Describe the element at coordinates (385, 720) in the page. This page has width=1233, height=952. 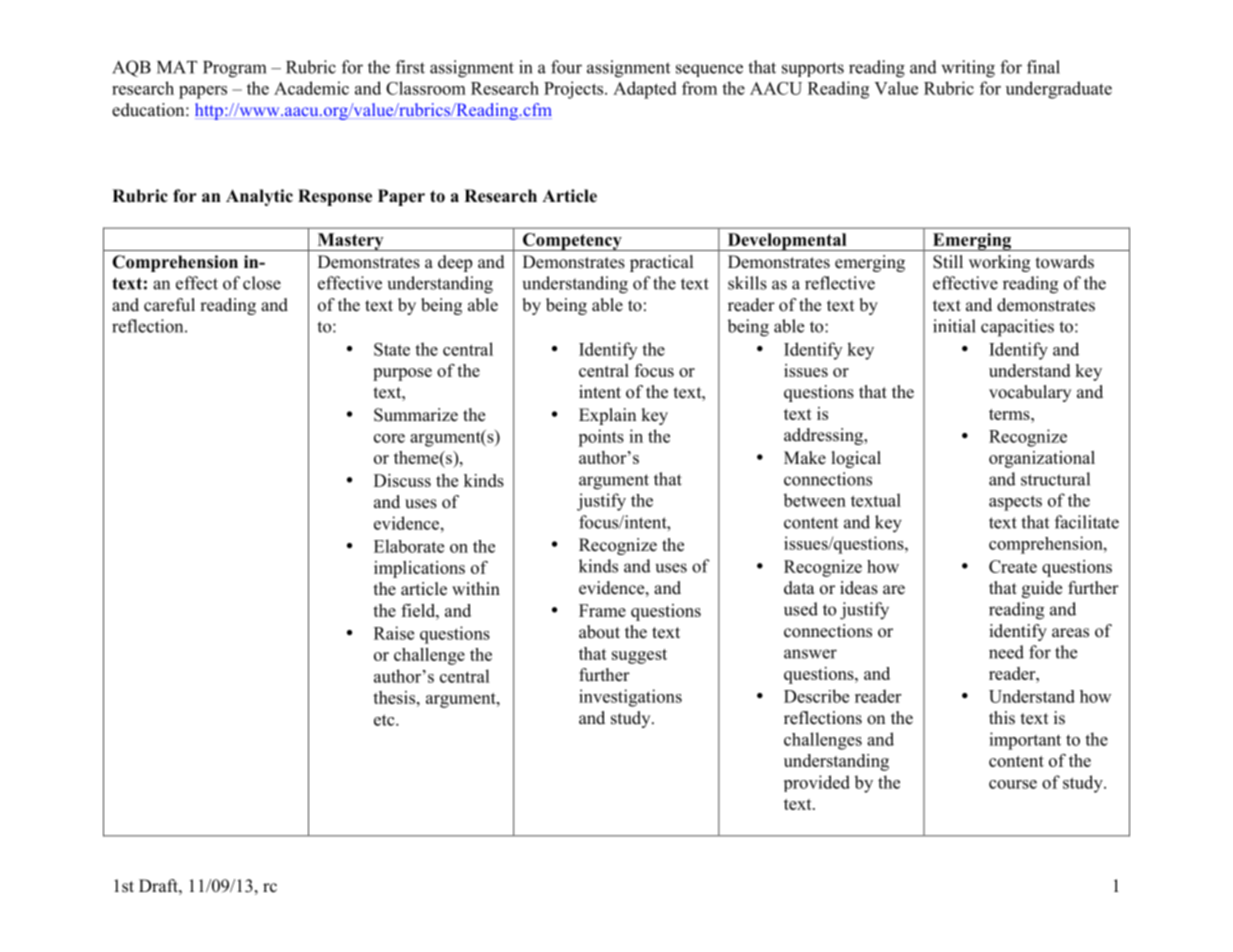
I see `etc` at that location.
